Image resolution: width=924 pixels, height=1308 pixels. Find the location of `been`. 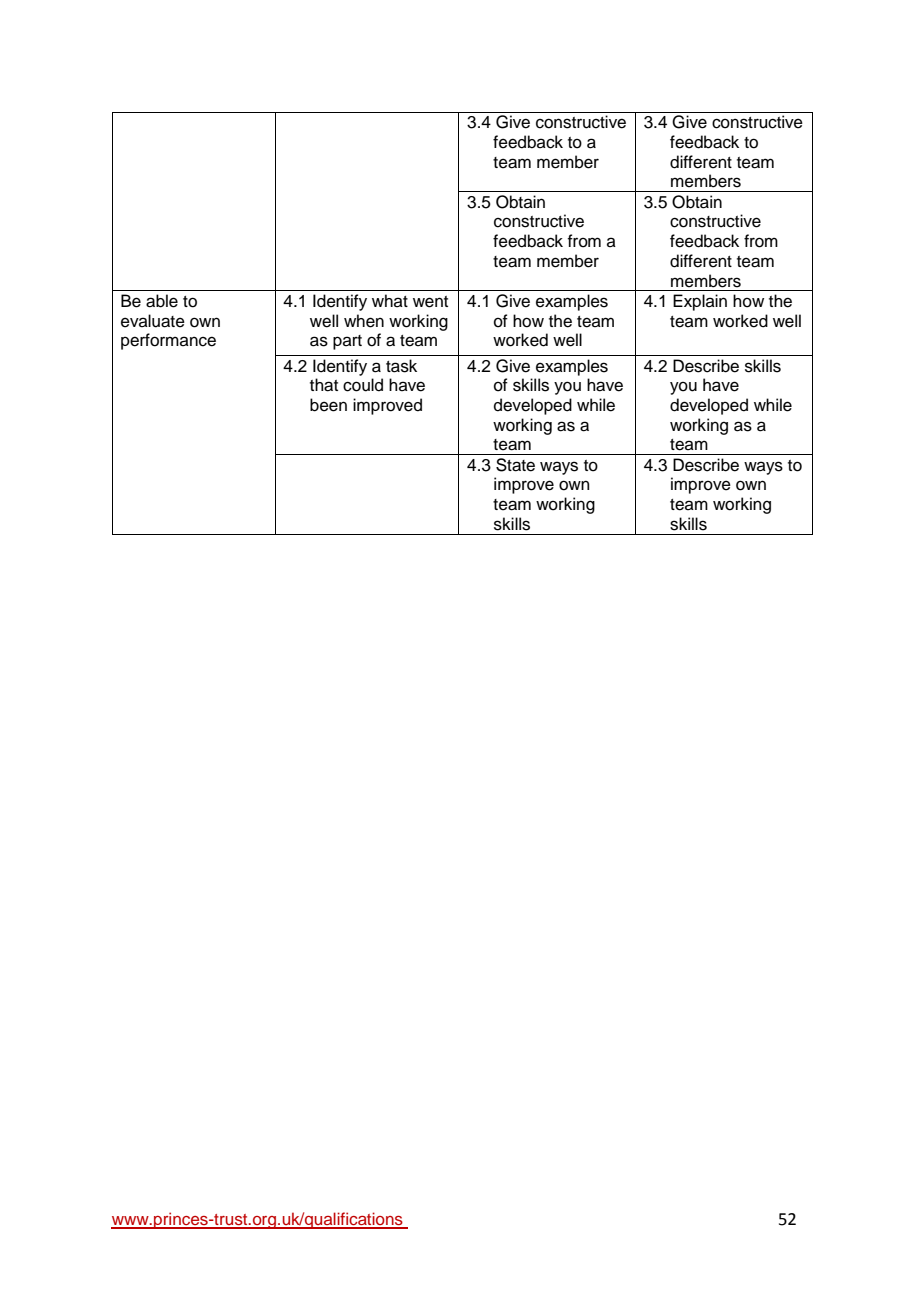

been is located at coordinates (328, 405).
